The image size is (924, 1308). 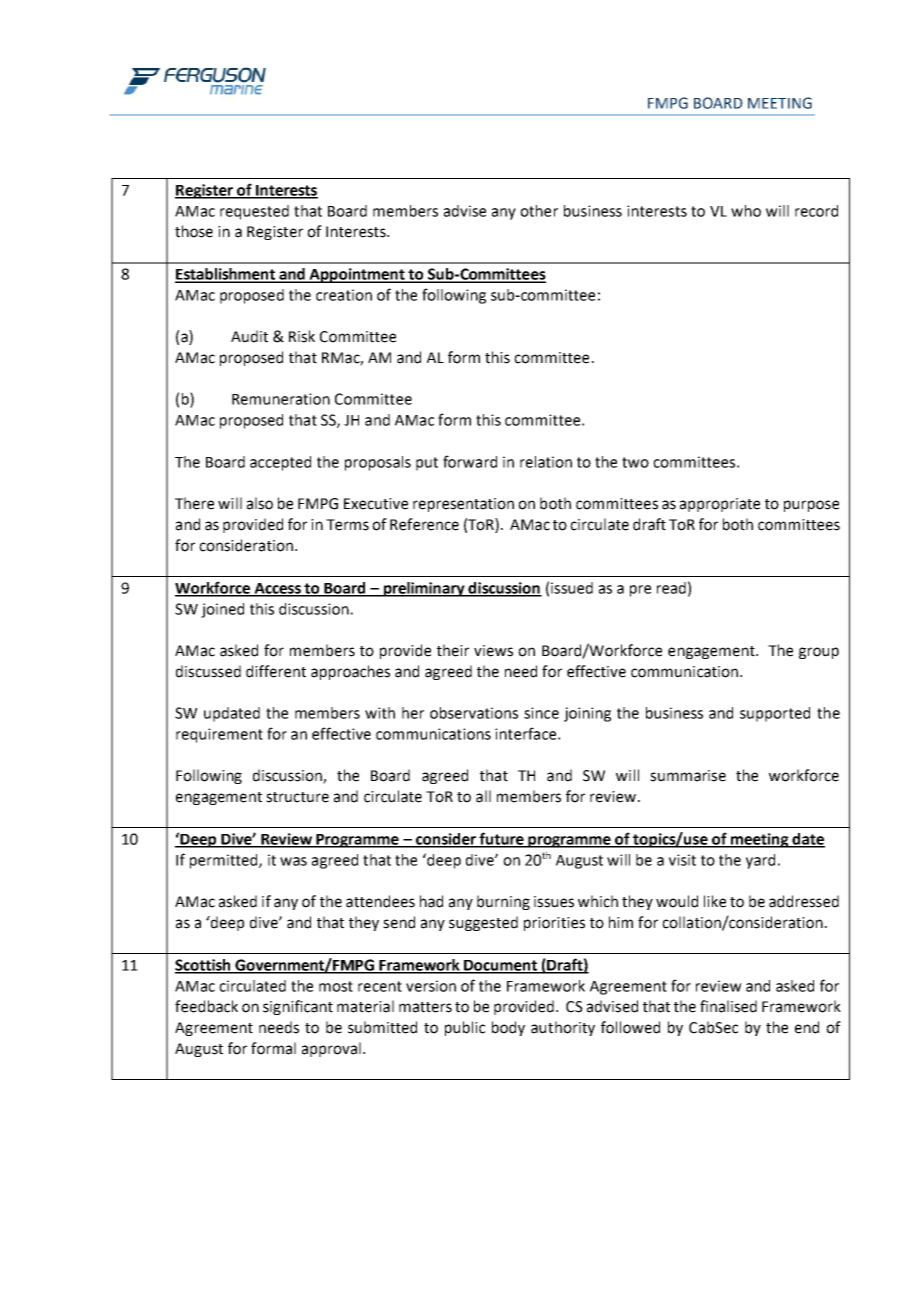 I want to click on observations, so click(x=474, y=713).
